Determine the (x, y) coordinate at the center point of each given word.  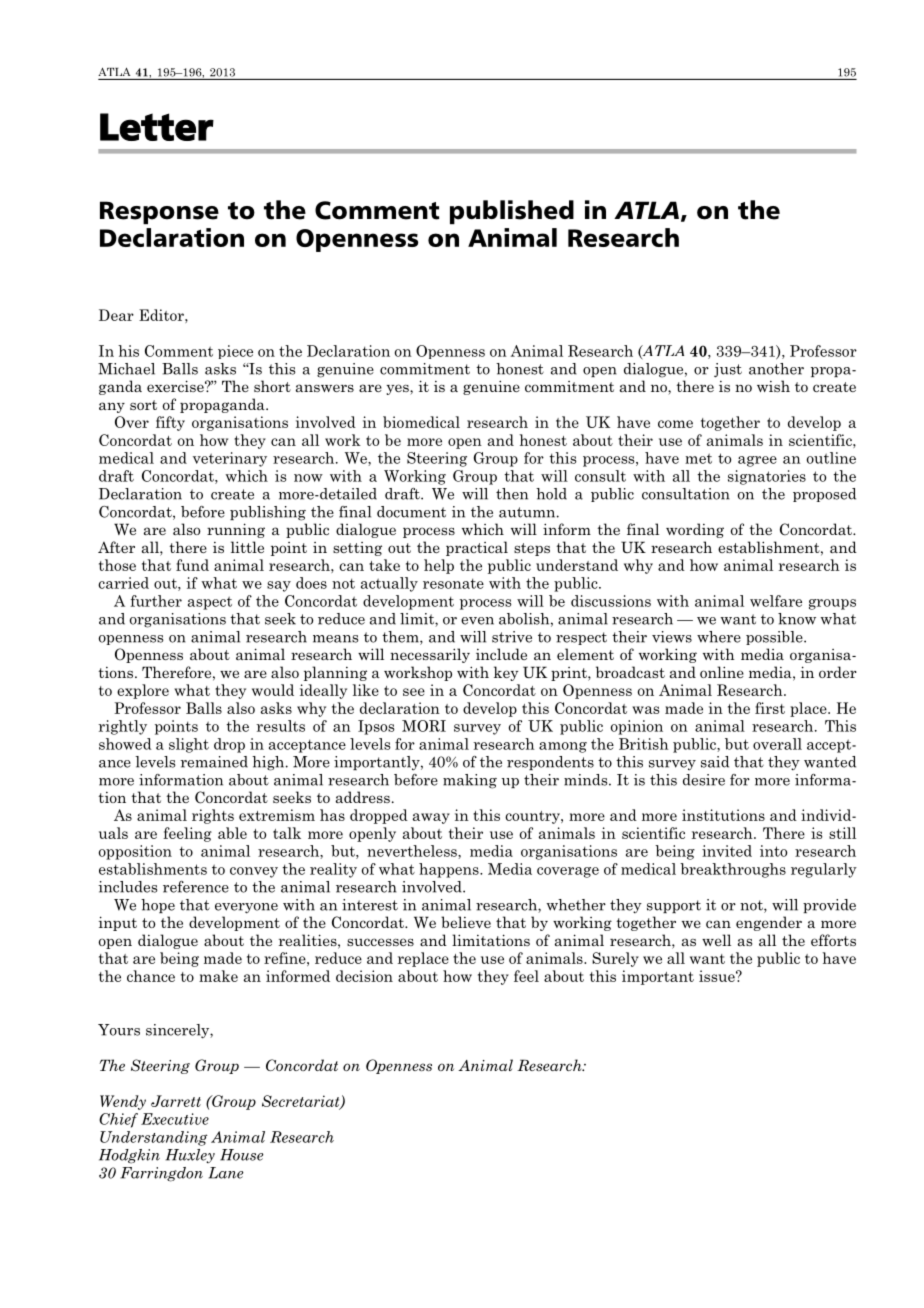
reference (196, 887)
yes (398, 389)
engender (769, 923)
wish (773, 386)
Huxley (190, 1156)
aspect (210, 603)
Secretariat (302, 1102)
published (512, 212)
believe (466, 922)
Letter (157, 127)
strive (512, 637)
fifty (170, 423)
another (776, 369)
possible (775, 638)
